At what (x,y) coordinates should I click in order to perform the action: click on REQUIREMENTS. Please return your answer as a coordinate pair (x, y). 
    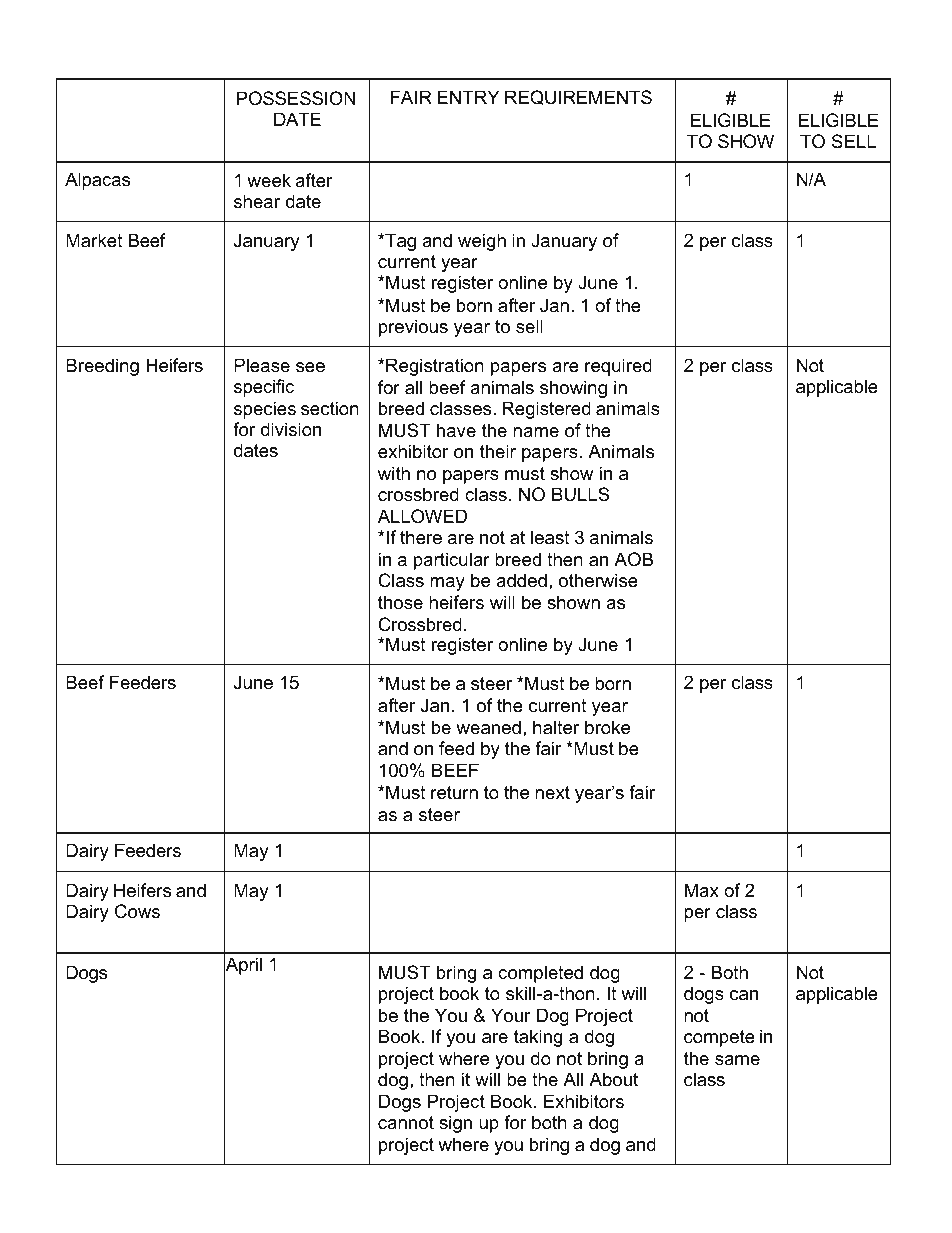
    Looking at the image, I should click on (578, 97).
